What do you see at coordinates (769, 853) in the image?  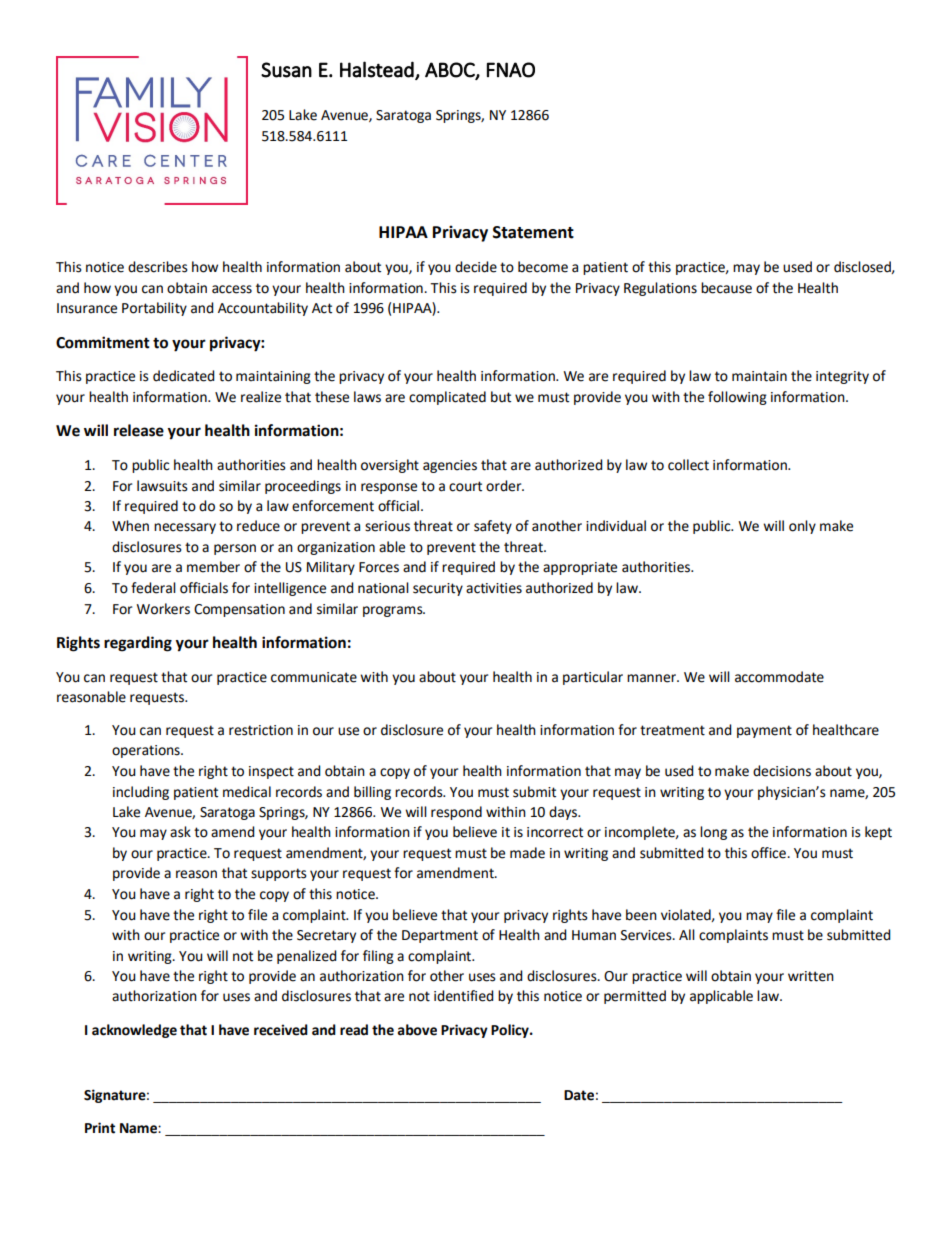 I see `office` at bounding box center [769, 853].
